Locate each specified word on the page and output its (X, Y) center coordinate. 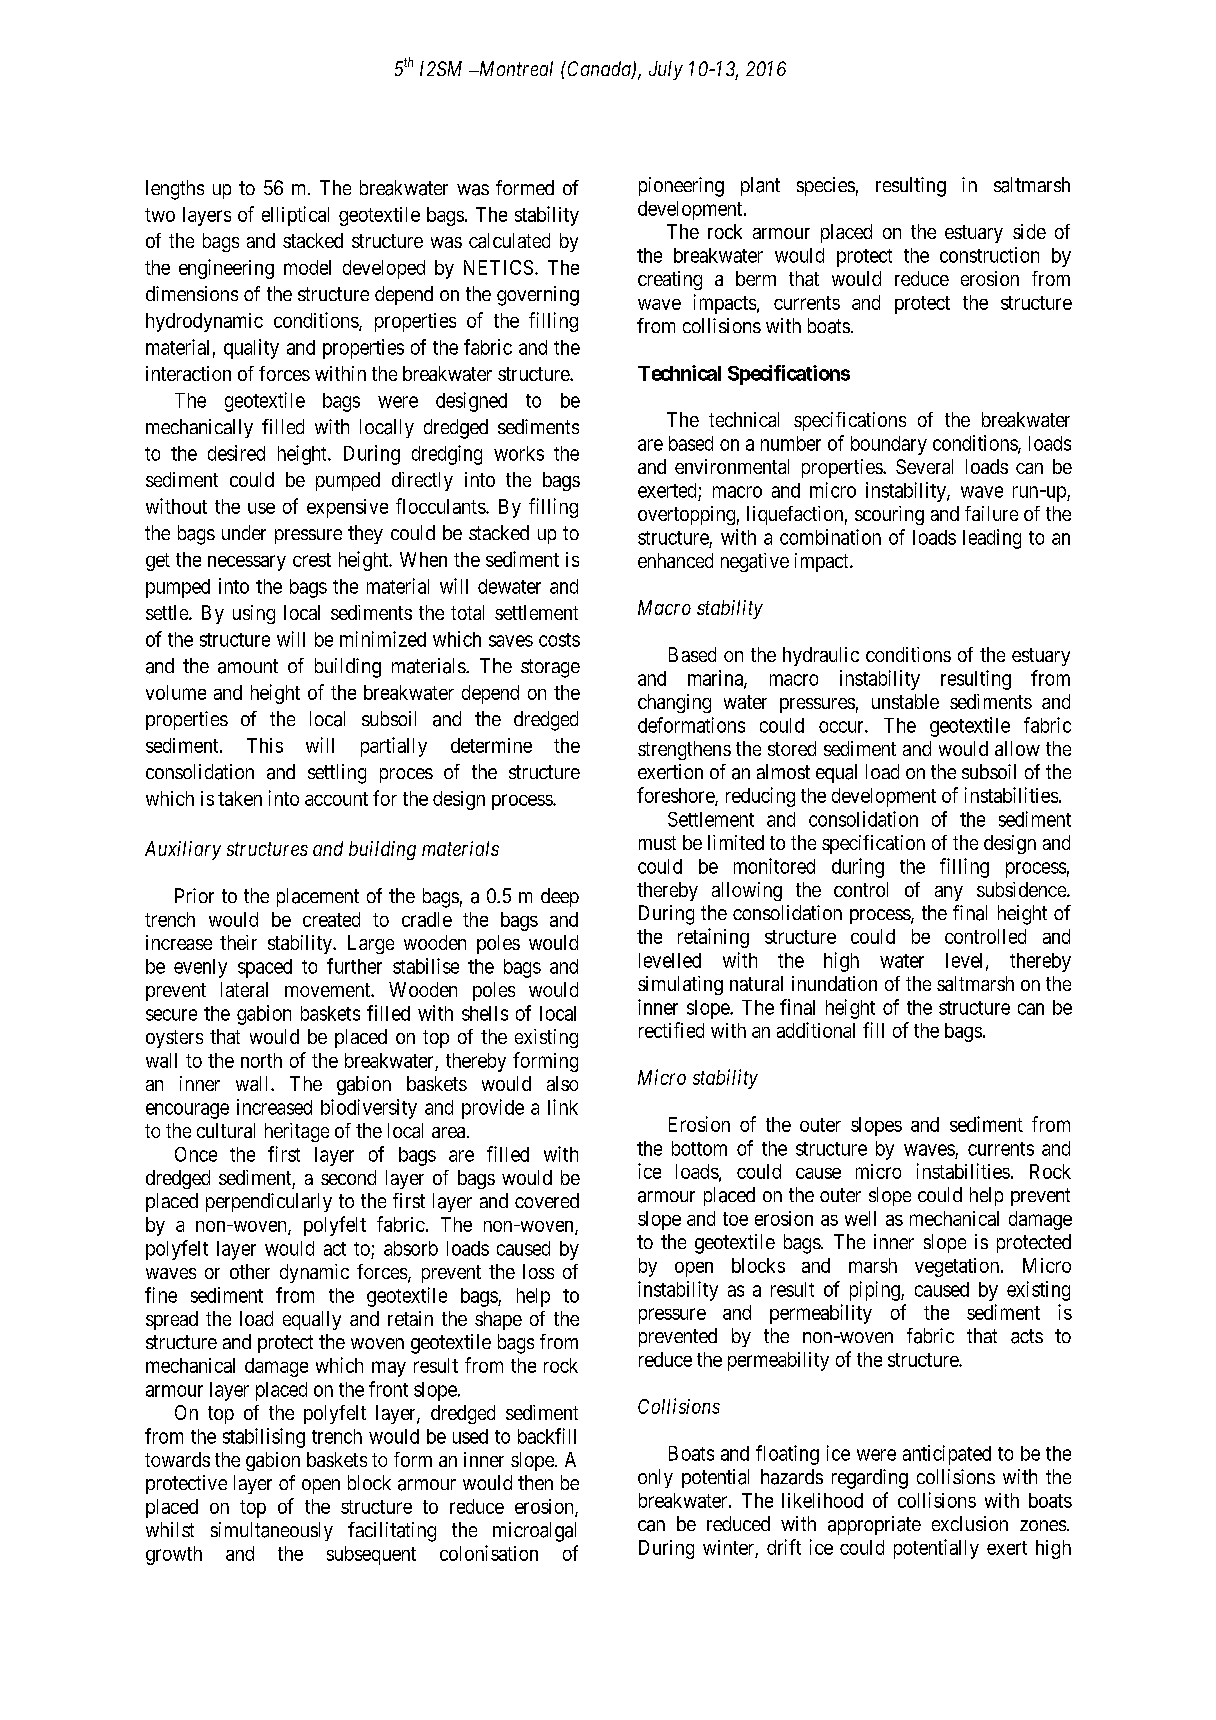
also (562, 1083)
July (666, 70)
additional (816, 1030)
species (826, 186)
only (655, 1478)
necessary (247, 563)
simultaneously (272, 1531)
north (261, 1060)
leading (992, 539)
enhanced (675, 560)
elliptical (295, 216)
